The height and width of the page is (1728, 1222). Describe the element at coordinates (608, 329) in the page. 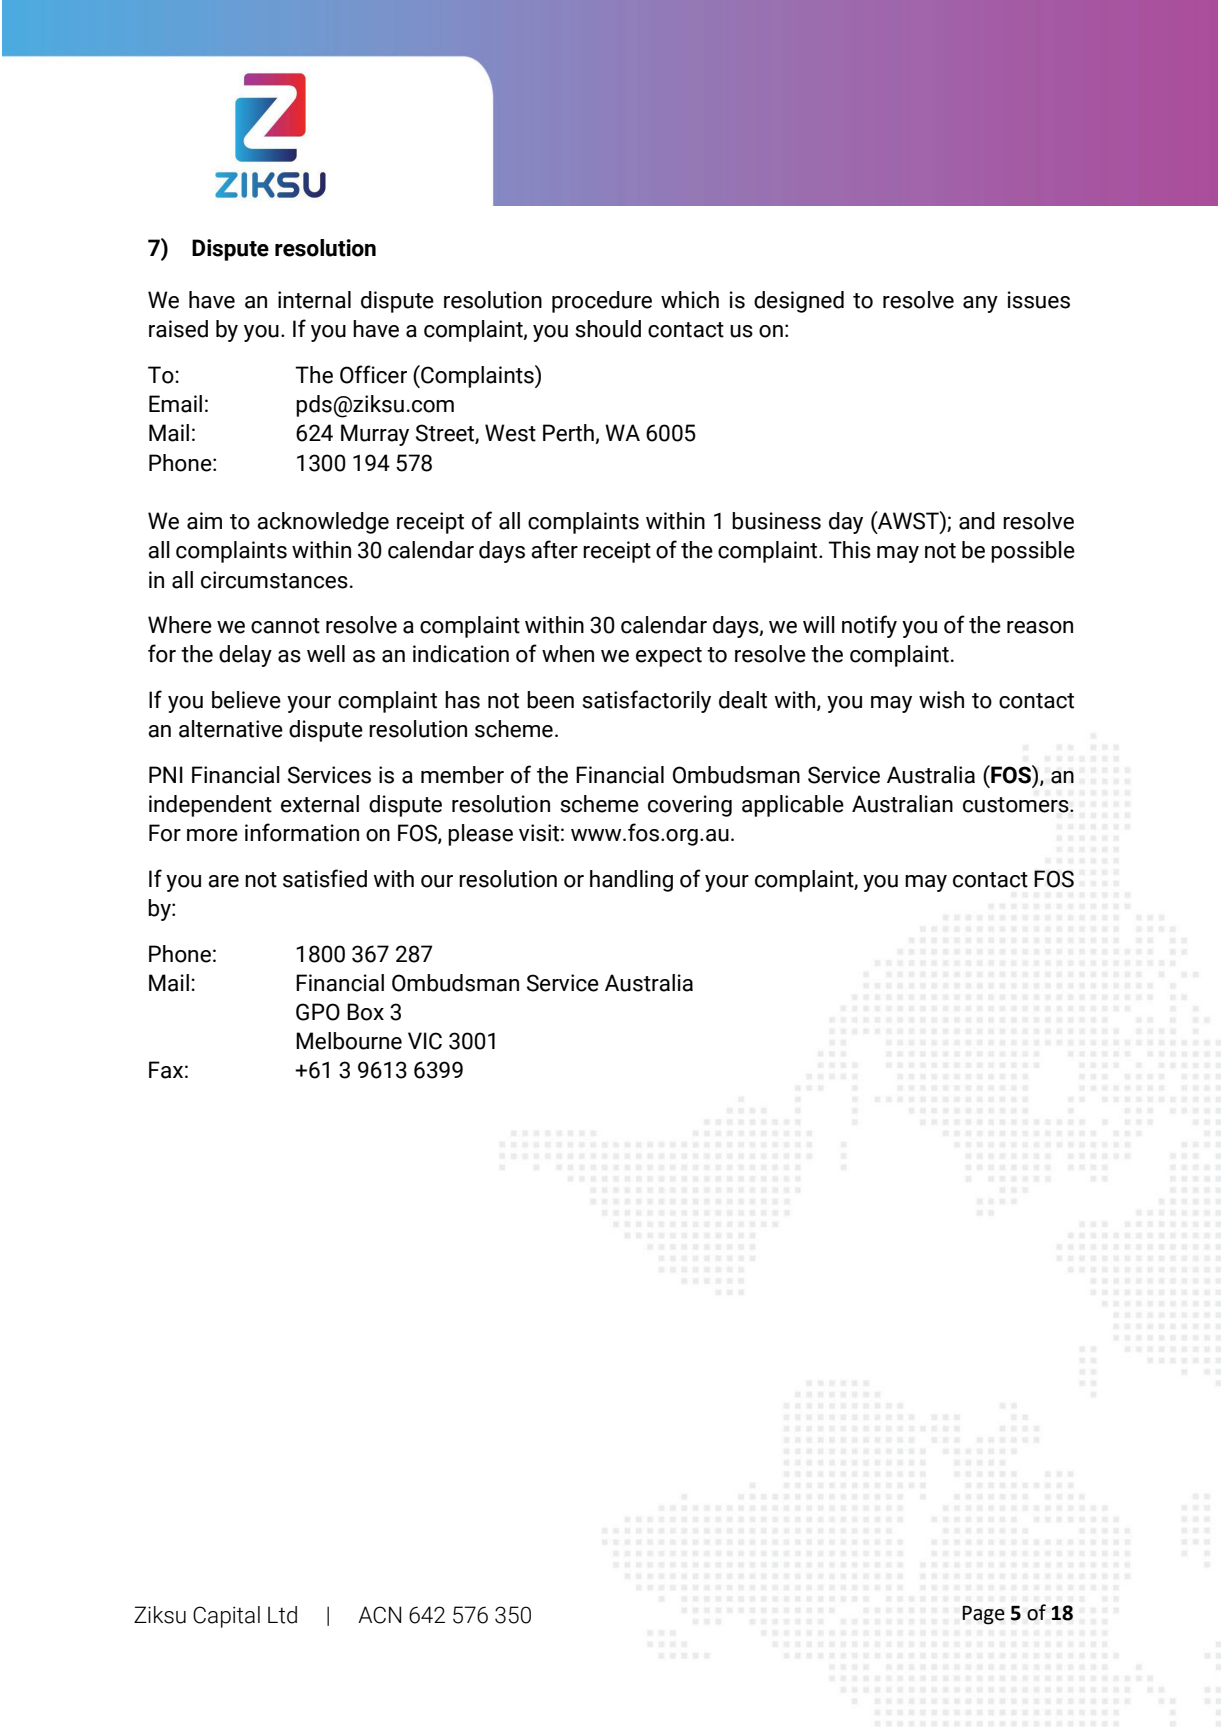

I see `should` at that location.
